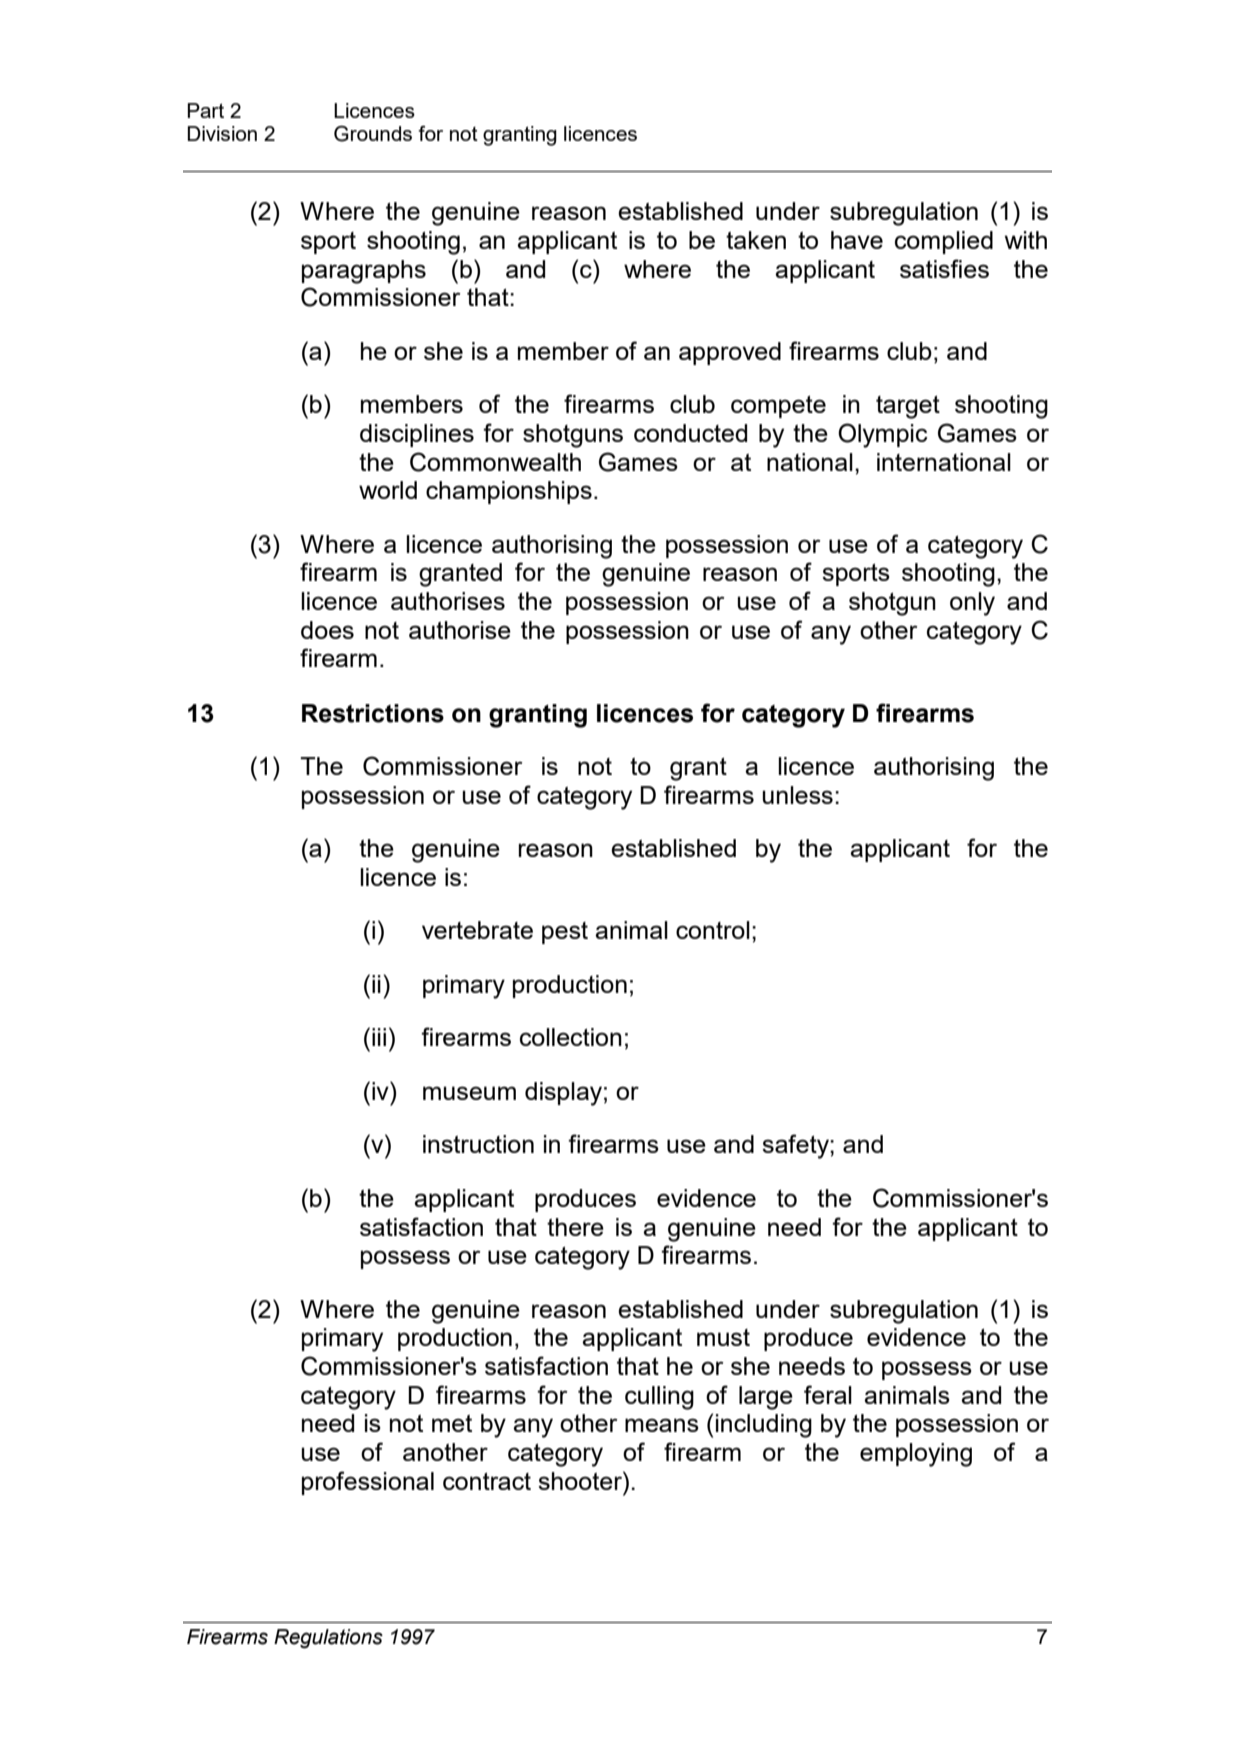 This screenshot has height=1747, width=1235. I want to click on does, so click(327, 630).
